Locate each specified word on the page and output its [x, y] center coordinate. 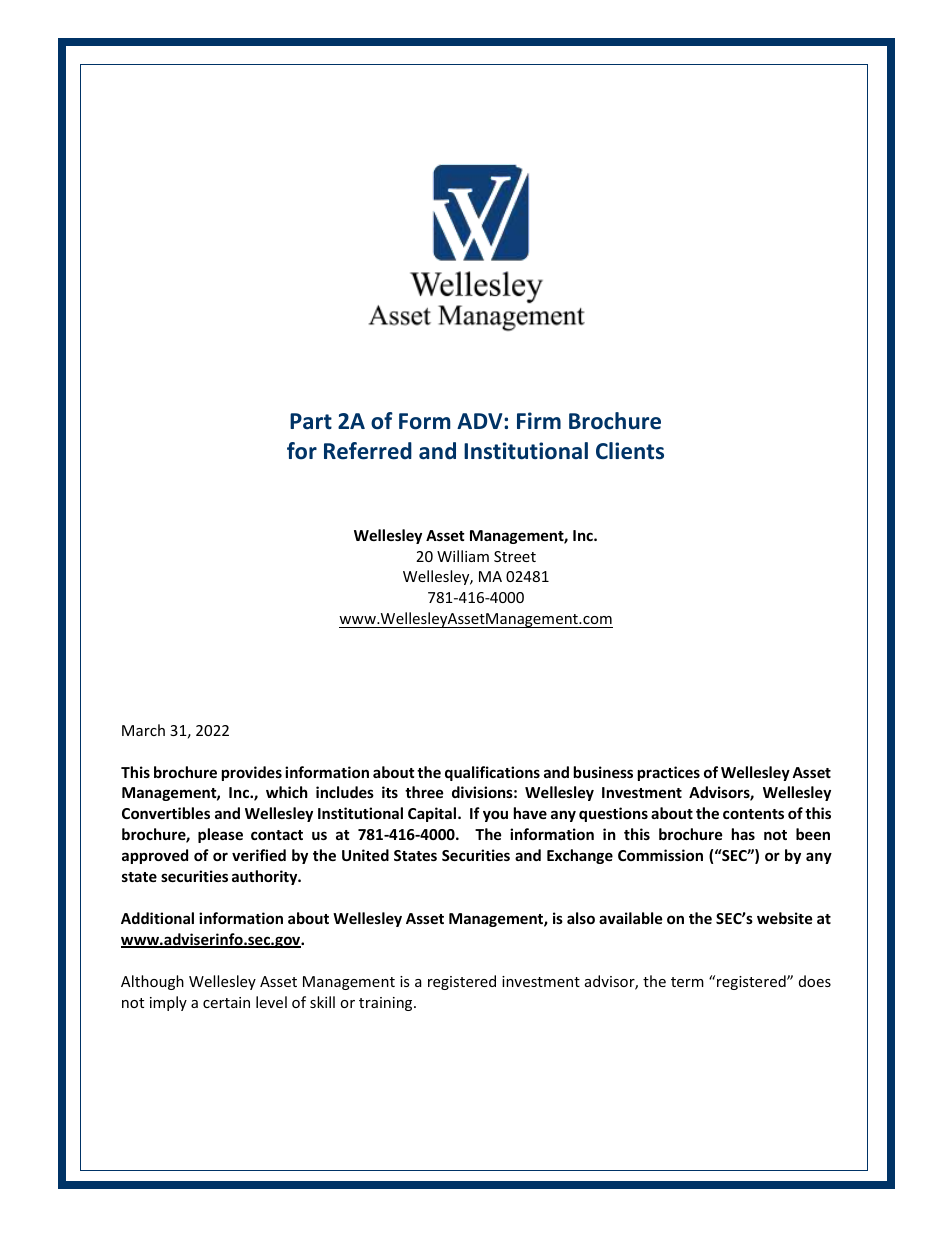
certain [226, 1002]
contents [753, 814]
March [143, 730]
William [463, 556]
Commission [660, 855]
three [424, 792]
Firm [539, 420]
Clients [630, 451]
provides [252, 773]
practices [669, 773]
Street [515, 556]
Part [311, 421]
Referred [368, 451]
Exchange [580, 856]
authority [266, 877]
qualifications [492, 773]
